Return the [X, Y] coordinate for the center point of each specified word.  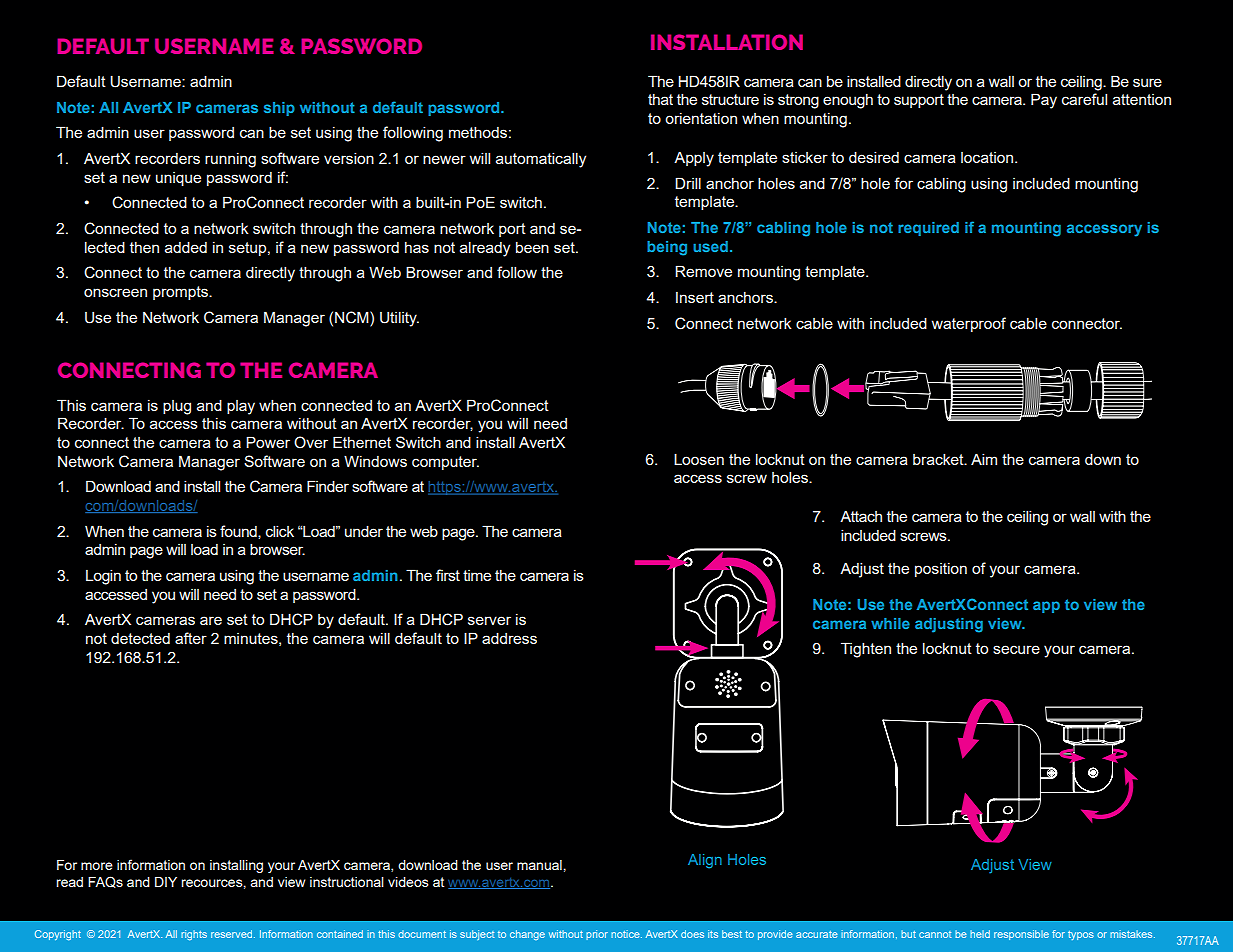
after [191, 638]
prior [597, 935]
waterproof [969, 324]
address [509, 638]
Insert [695, 297]
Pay [1044, 101]
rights [194, 935]
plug [177, 407]
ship [279, 109]
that [660, 99]
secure [1016, 649]
